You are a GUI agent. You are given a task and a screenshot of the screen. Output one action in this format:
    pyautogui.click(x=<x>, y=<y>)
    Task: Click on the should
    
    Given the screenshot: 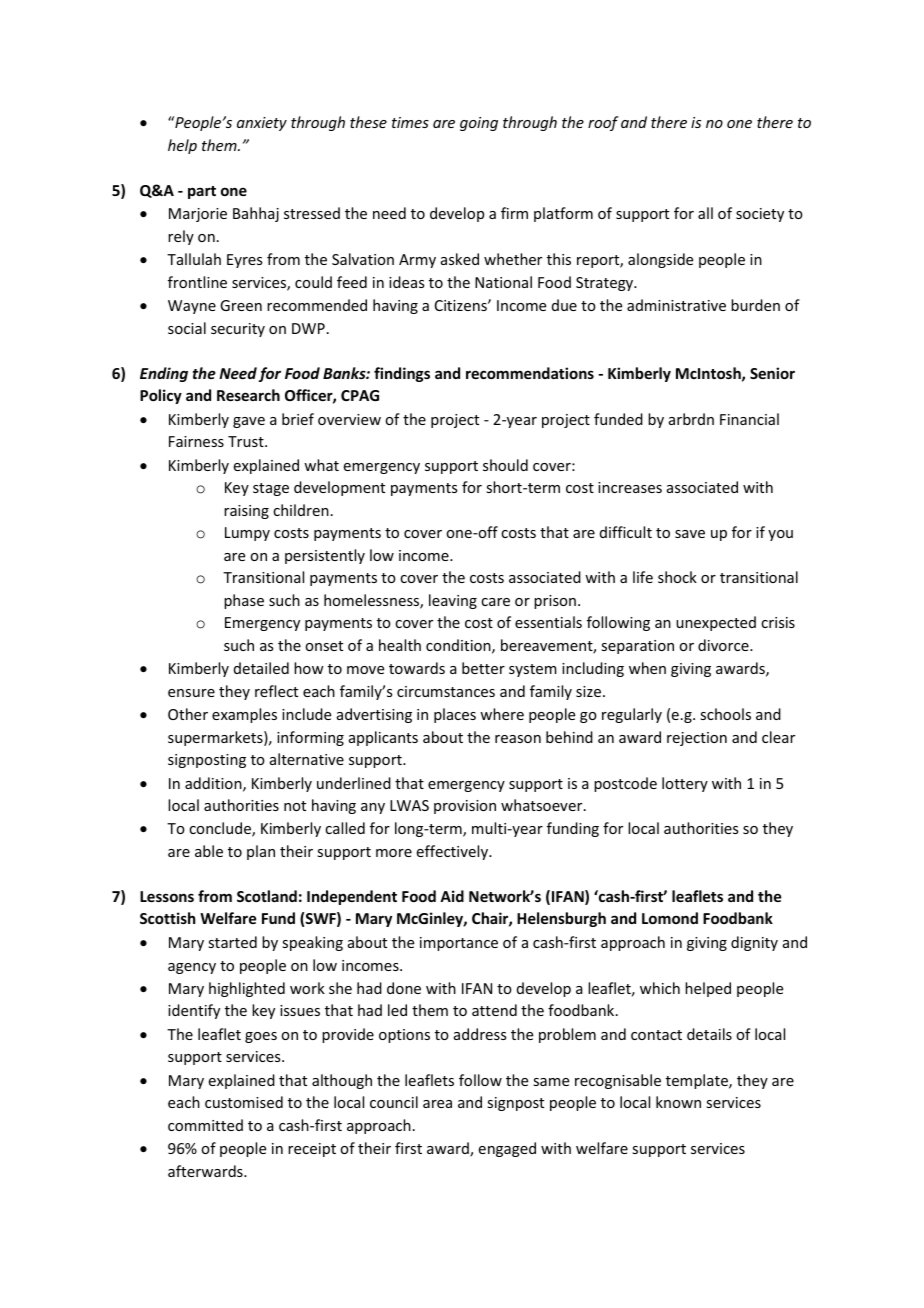 What is the action you would take?
    pyautogui.click(x=505, y=465)
